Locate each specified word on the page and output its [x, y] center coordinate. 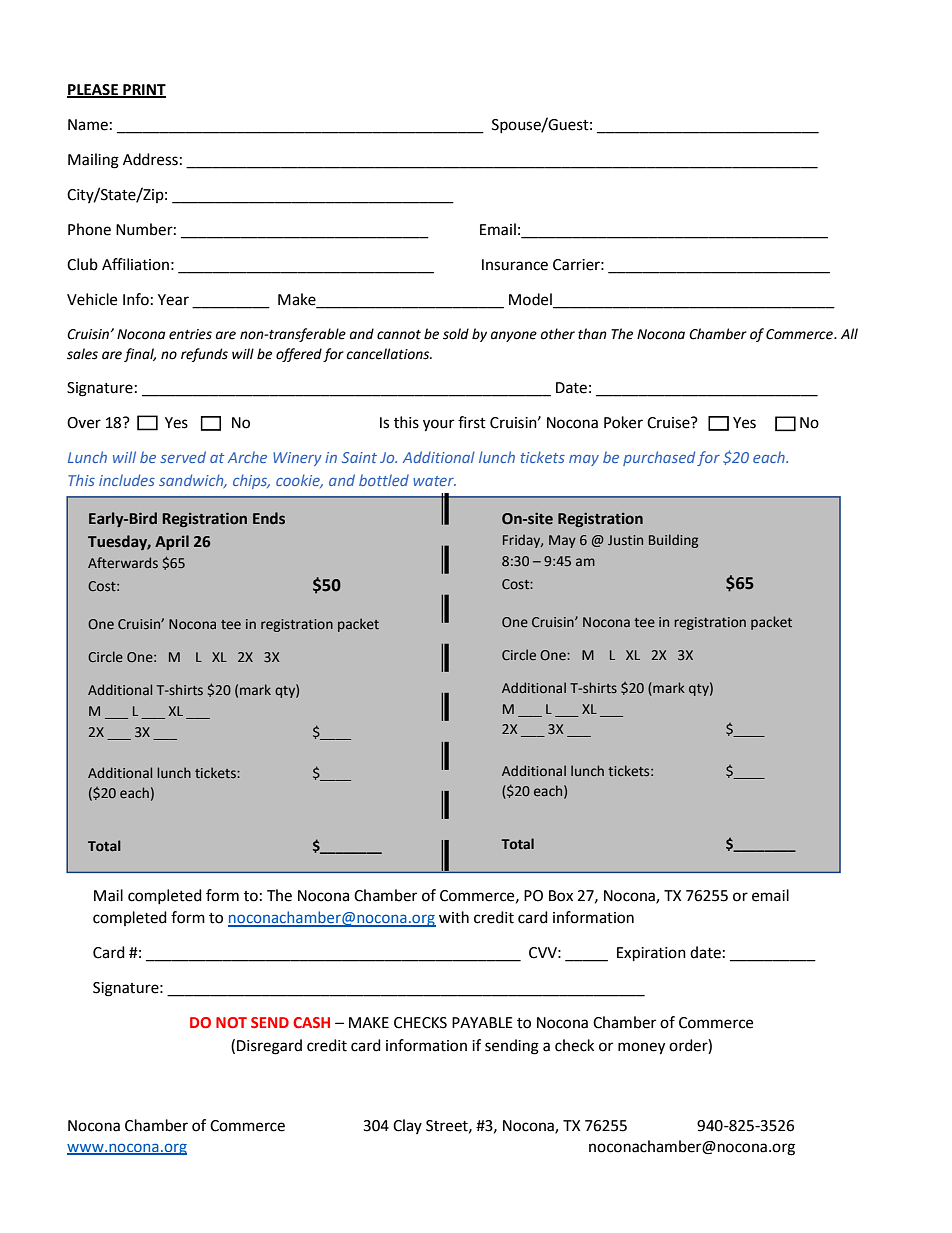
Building [673, 541]
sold [456, 334]
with [454, 917]
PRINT [143, 90]
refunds [204, 355]
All [849, 333]
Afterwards [123, 562]
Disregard [269, 1047]
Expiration [651, 954]
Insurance [515, 265]
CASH [311, 1022]
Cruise [669, 423]
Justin [625, 540]
